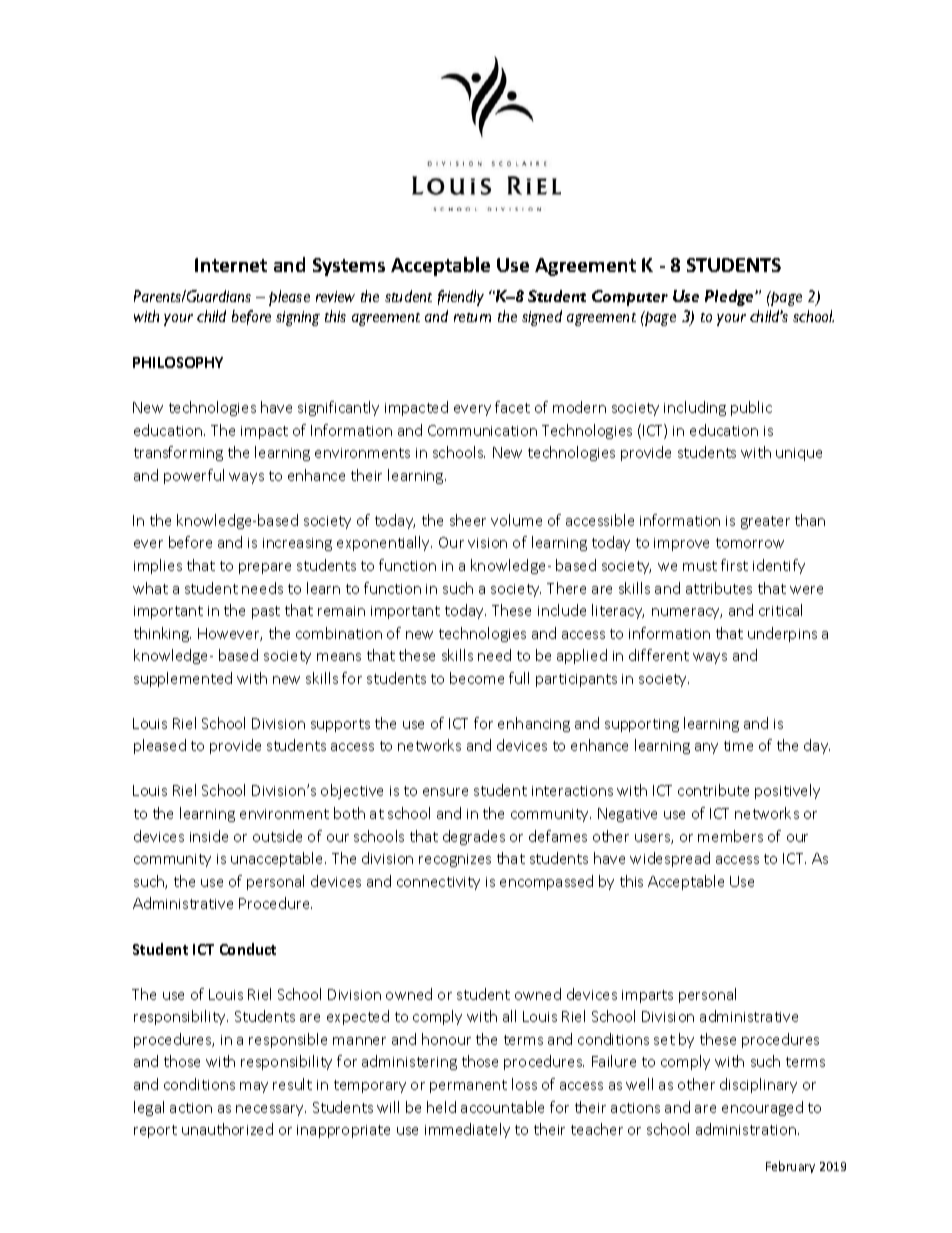 The image size is (952, 1233). I want to click on Internet, so click(231, 265).
